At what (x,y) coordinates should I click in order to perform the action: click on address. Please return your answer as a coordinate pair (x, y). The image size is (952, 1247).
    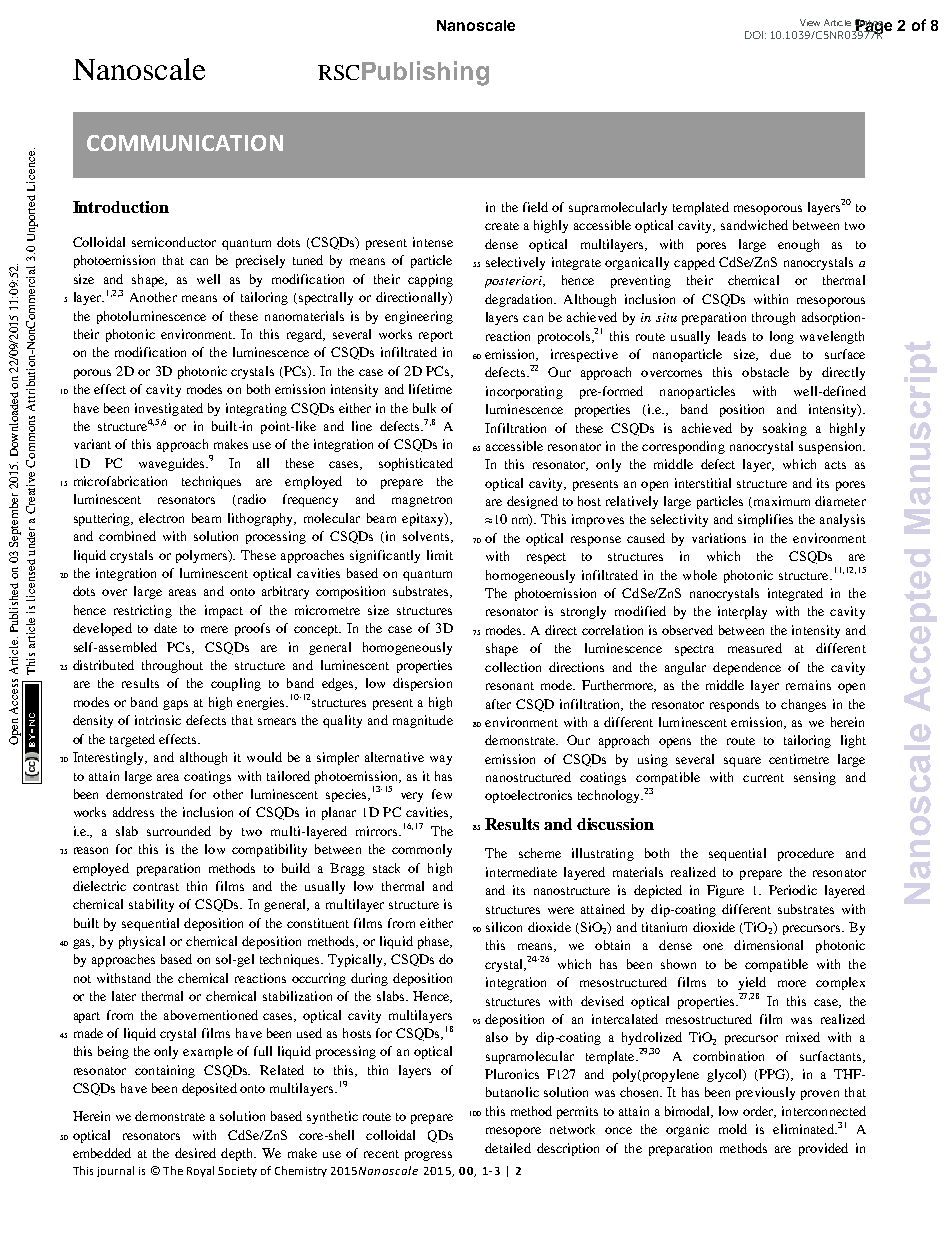
    Looking at the image, I should click on (133, 812).
